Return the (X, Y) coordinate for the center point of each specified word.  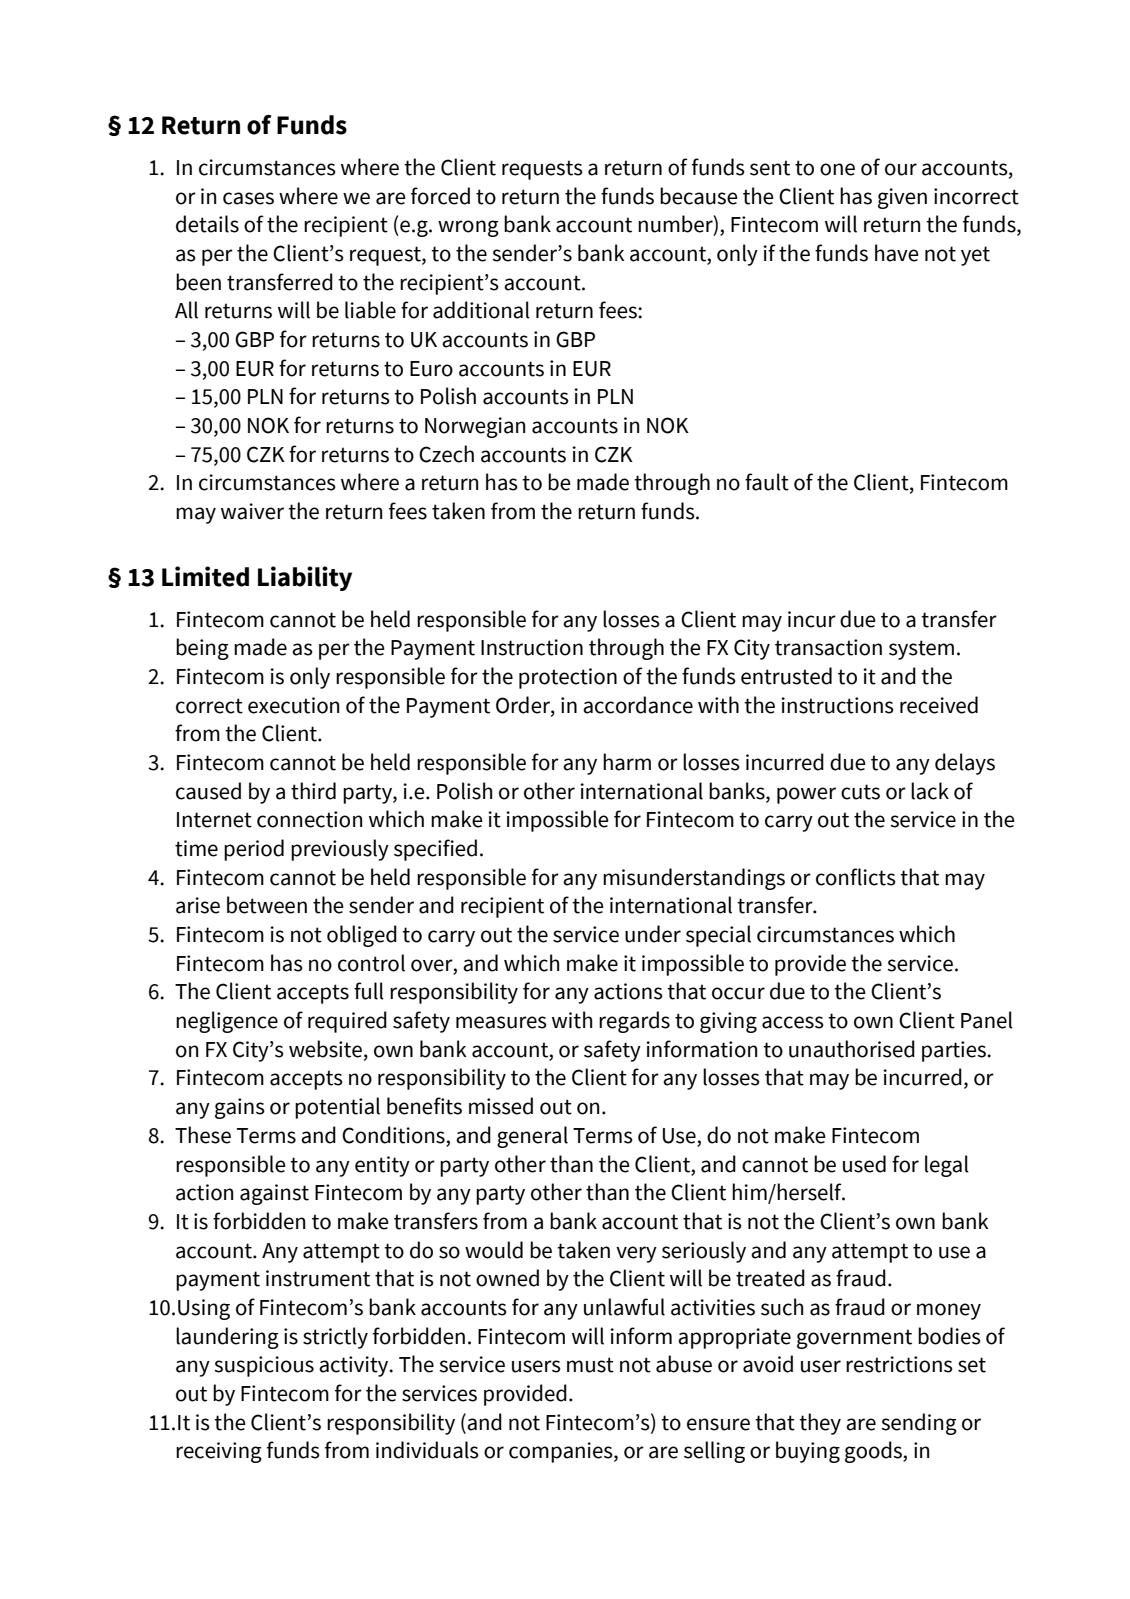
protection (568, 678)
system (921, 650)
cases (248, 198)
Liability (305, 578)
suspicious (264, 1366)
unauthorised (852, 1049)
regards (634, 1022)
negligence (227, 1022)
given (902, 198)
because (699, 196)
